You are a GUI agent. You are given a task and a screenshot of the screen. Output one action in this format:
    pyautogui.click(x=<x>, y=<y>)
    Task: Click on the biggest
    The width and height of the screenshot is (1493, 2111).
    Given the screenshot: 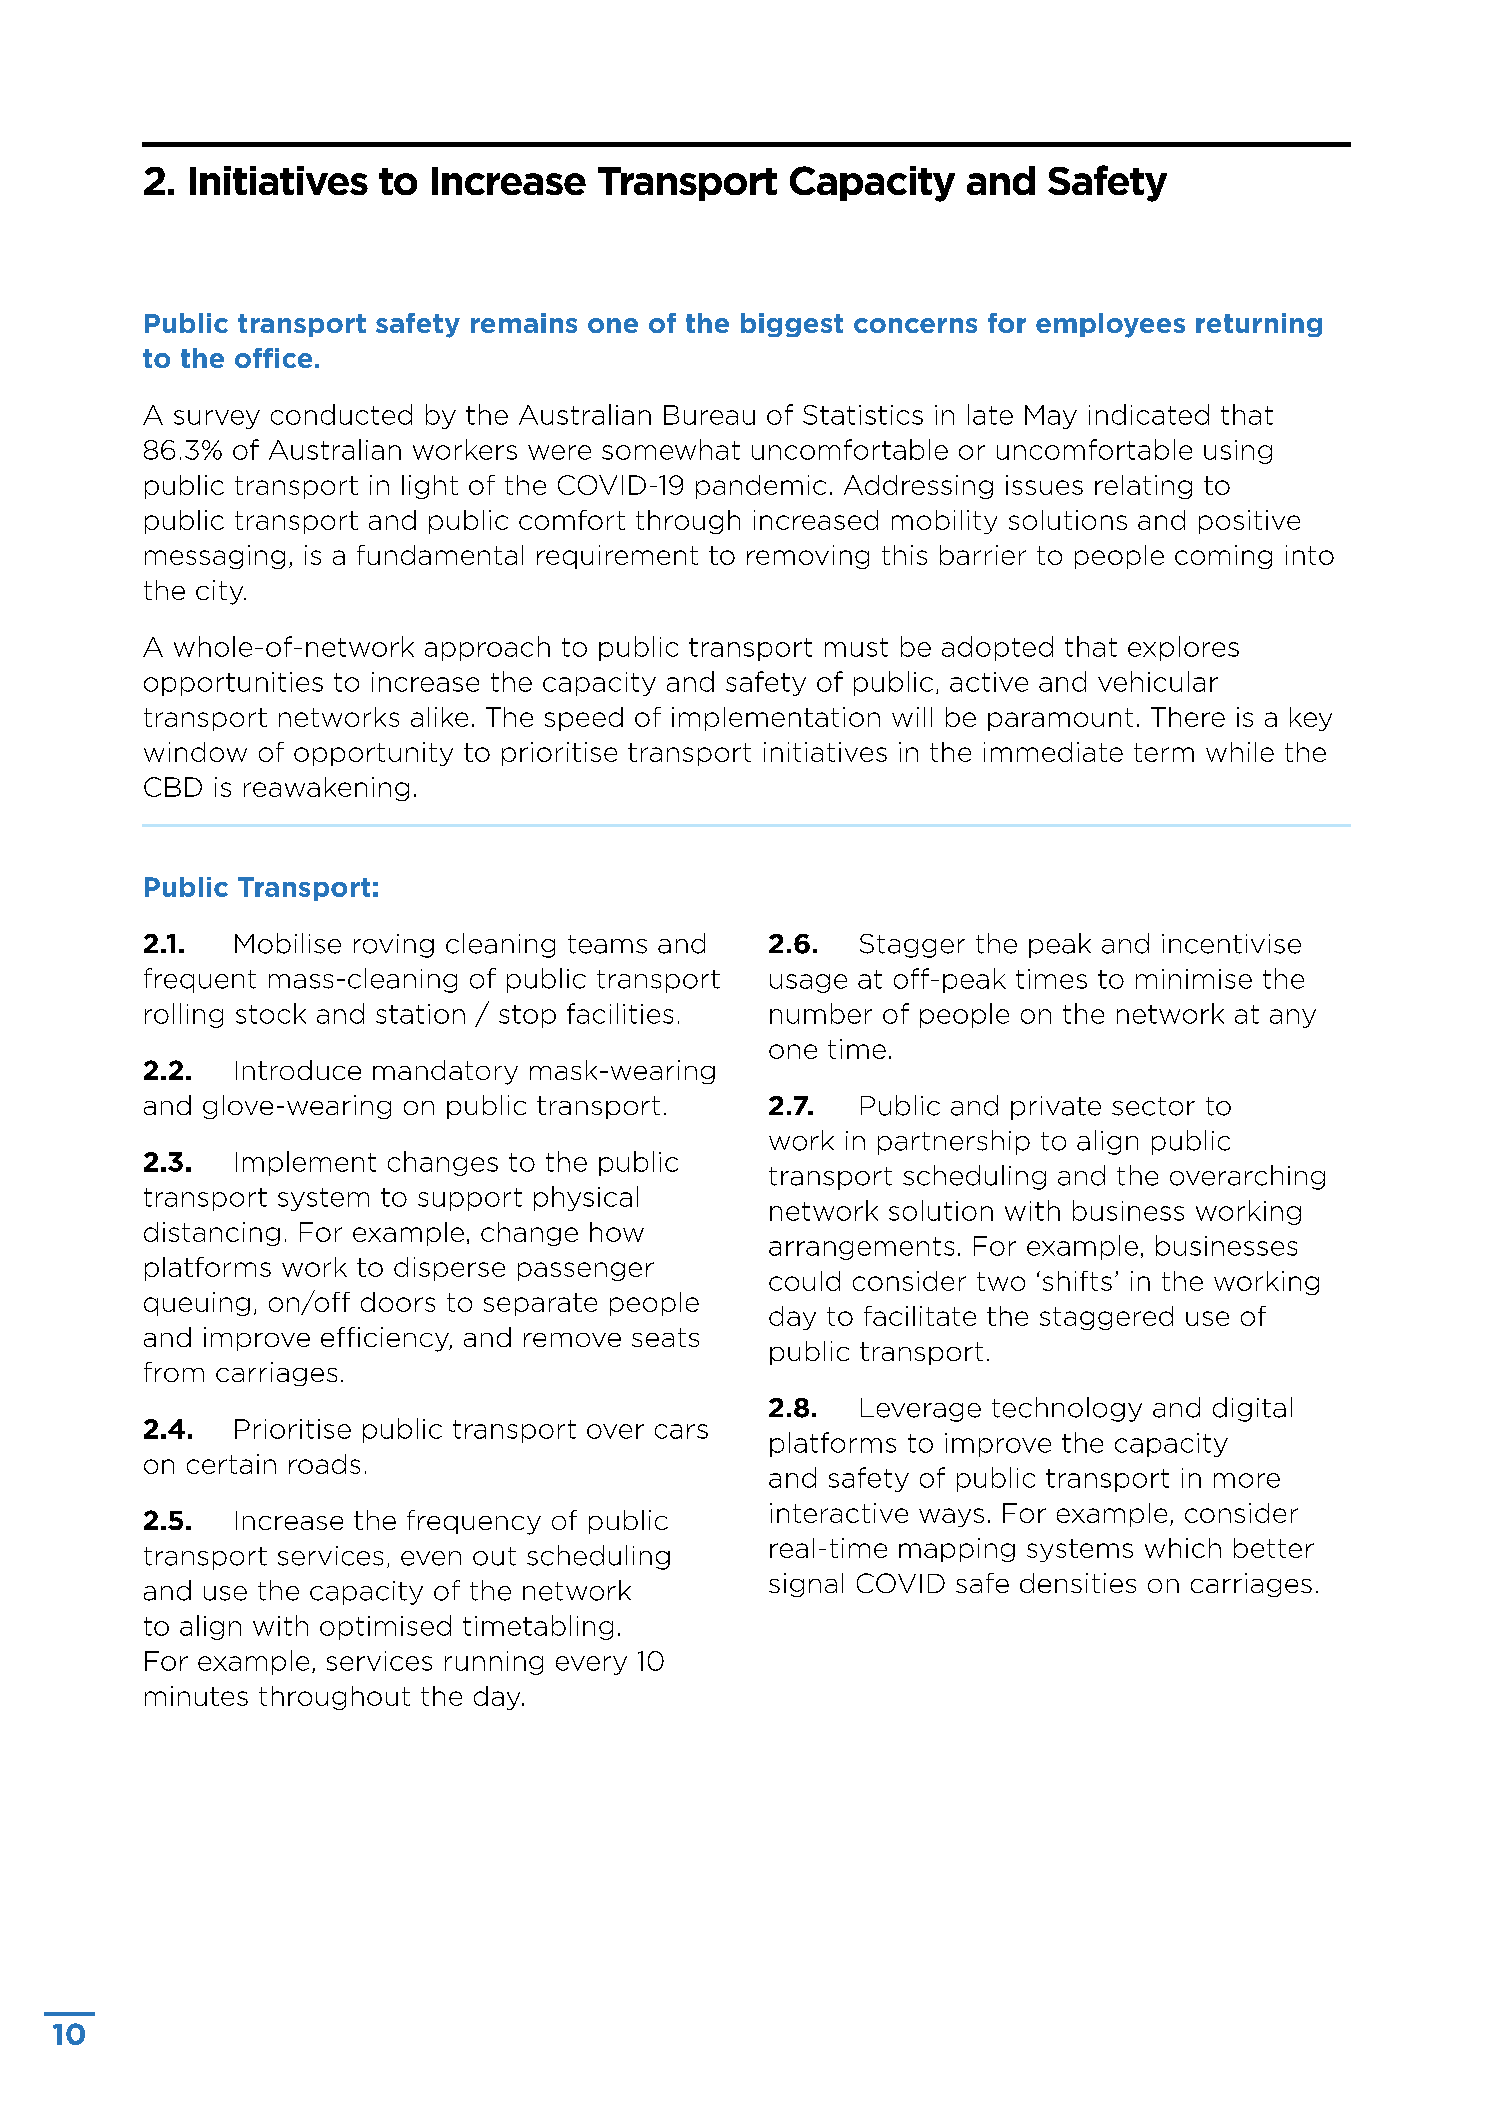 What is the action you would take?
    pyautogui.click(x=792, y=325)
